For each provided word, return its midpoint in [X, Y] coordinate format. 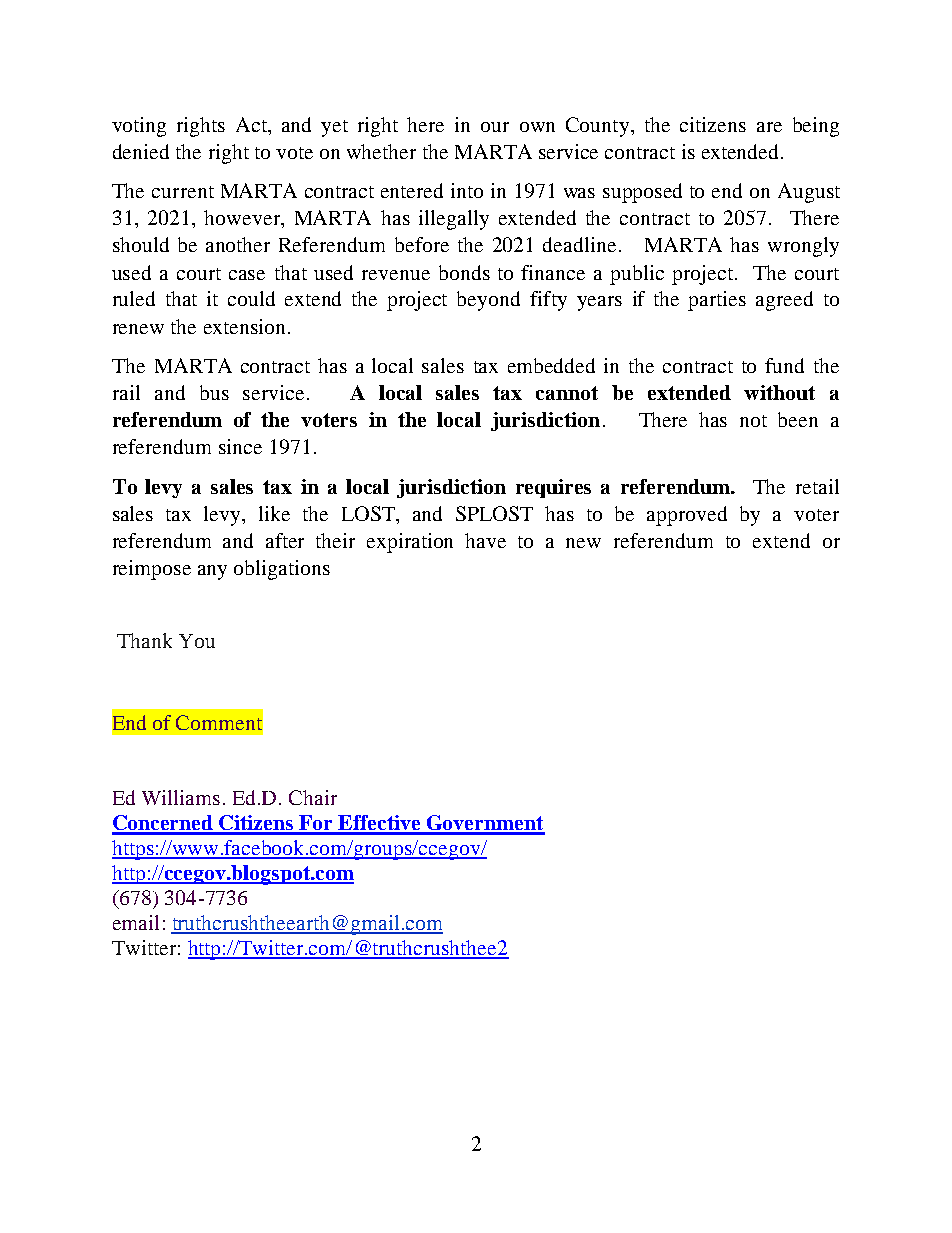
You [197, 641]
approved [687, 516]
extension [244, 326]
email [136, 922]
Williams [181, 797]
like [274, 513]
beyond [488, 301]
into [467, 190]
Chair [313, 797]
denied [141, 151]
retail [817, 486]
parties [717, 301]
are [769, 127]
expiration [410, 543]
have [485, 540]
